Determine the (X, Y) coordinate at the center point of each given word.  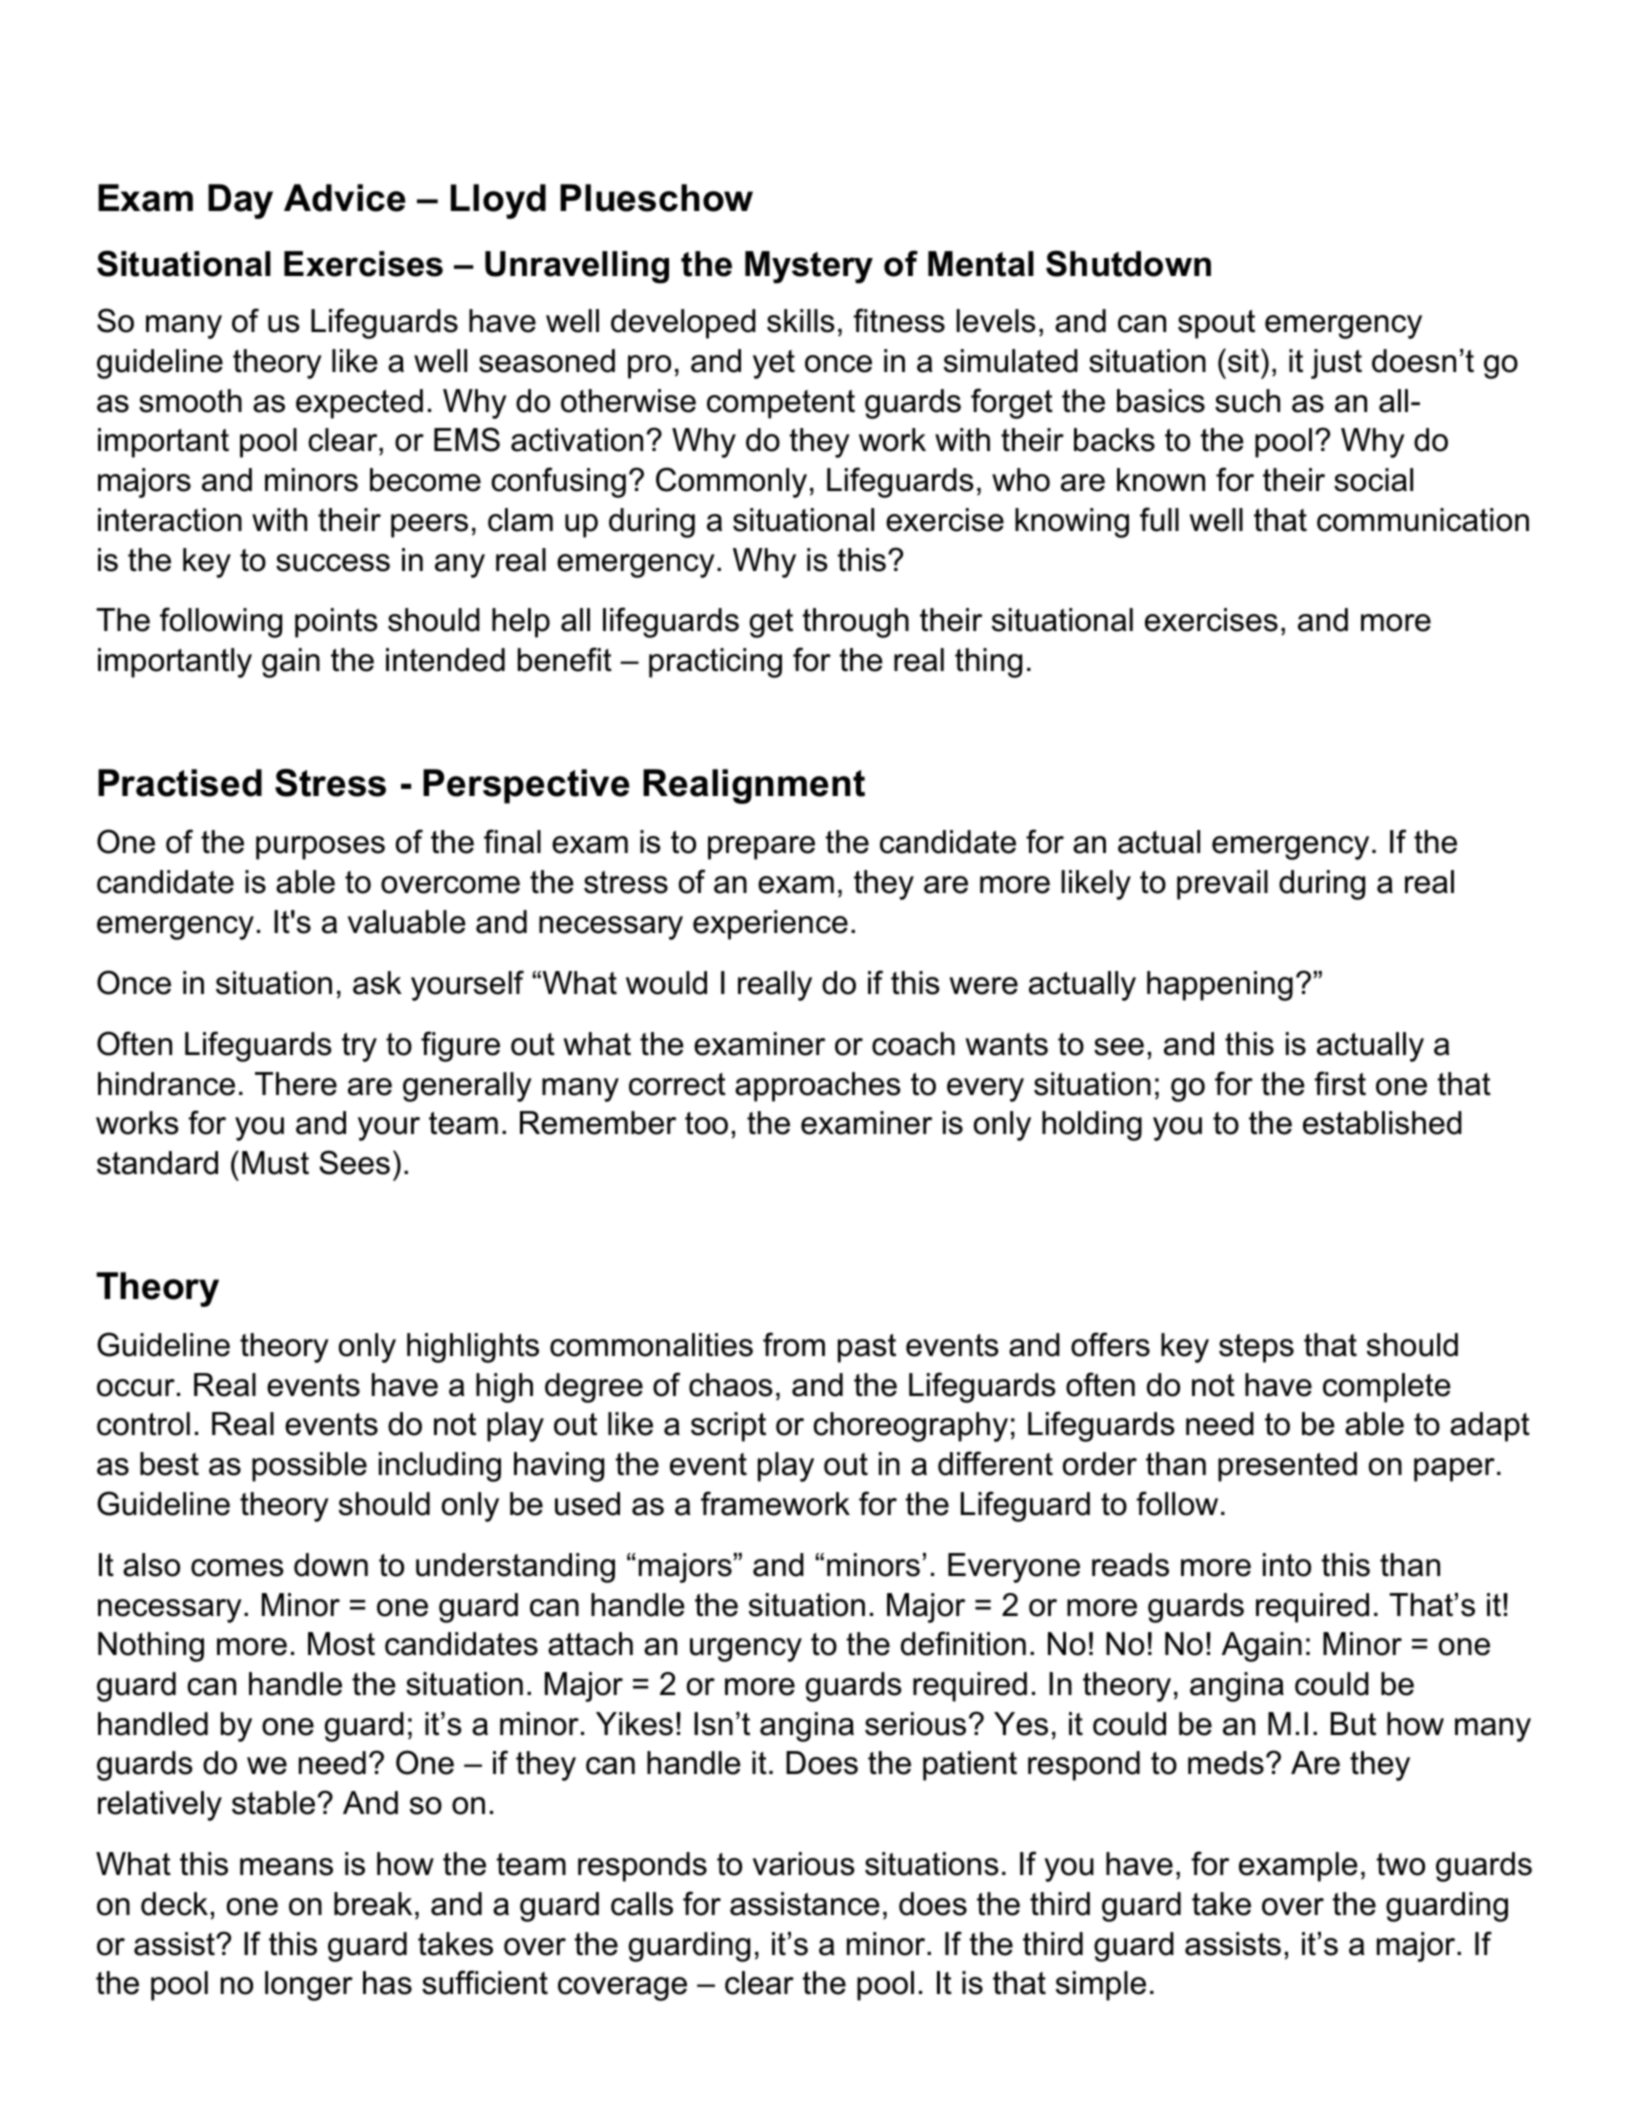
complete (1387, 1388)
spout (1216, 324)
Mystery (809, 267)
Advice (344, 198)
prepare (761, 848)
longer (309, 1986)
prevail (1222, 885)
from (794, 1344)
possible (309, 1467)
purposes (320, 848)
